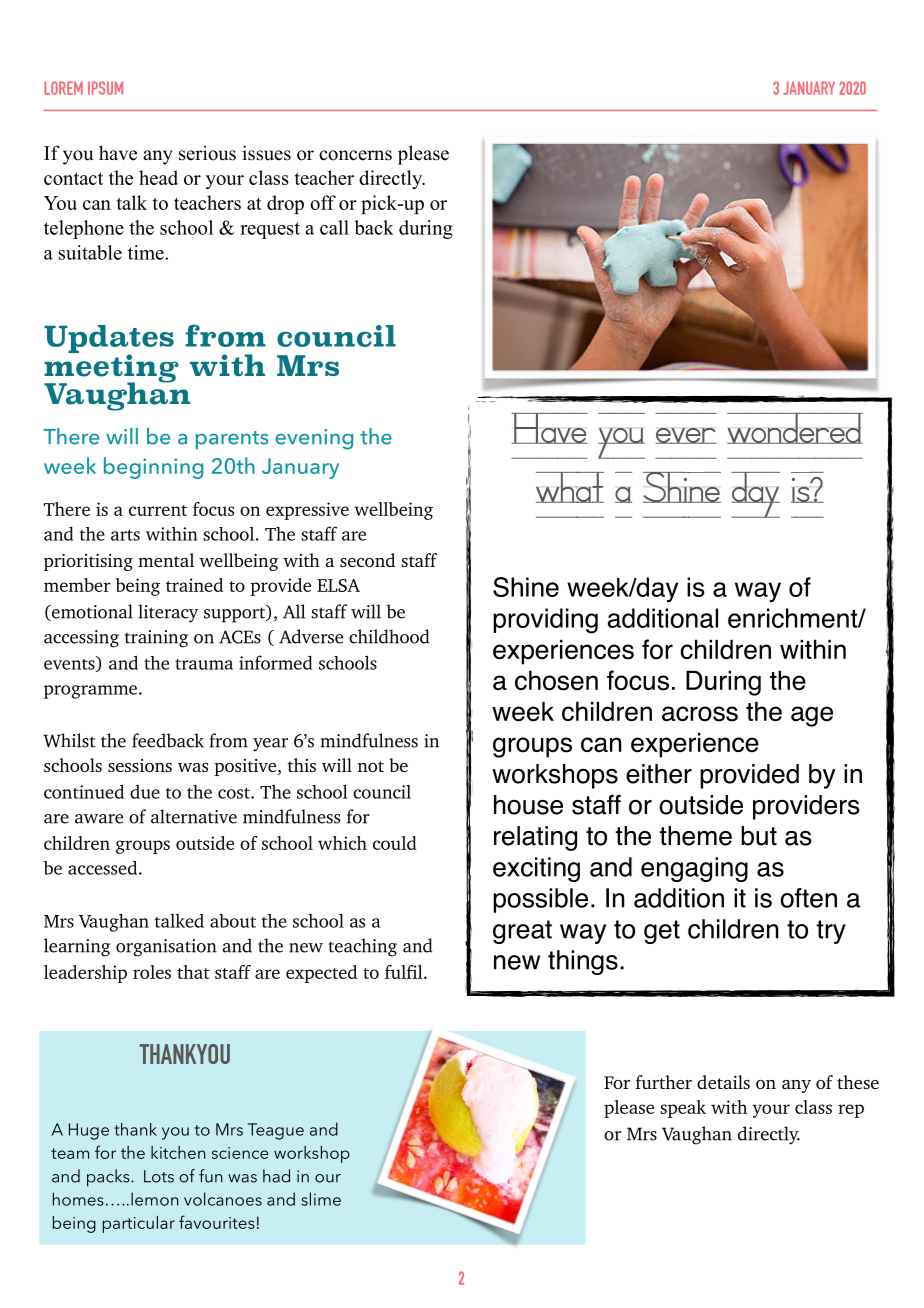 This screenshot has height=1308, width=924. What do you see at coordinates (321, 1199) in the screenshot?
I see `slime` at bounding box center [321, 1199].
